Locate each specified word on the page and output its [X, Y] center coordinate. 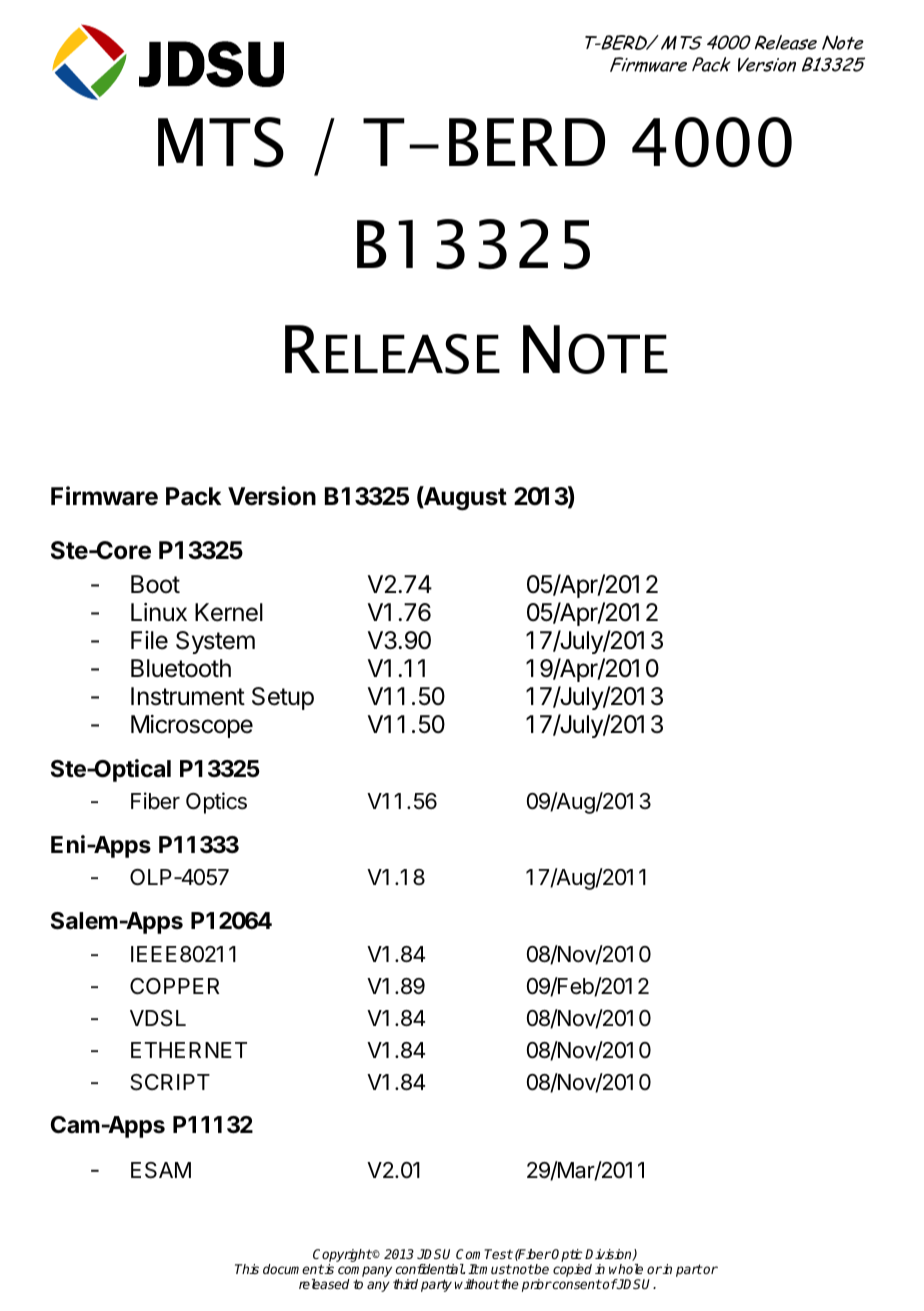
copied [572, 1270]
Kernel [229, 612]
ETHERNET [189, 1050]
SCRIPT [170, 1082]
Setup [283, 698]
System [215, 642]
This [247, 1269]
